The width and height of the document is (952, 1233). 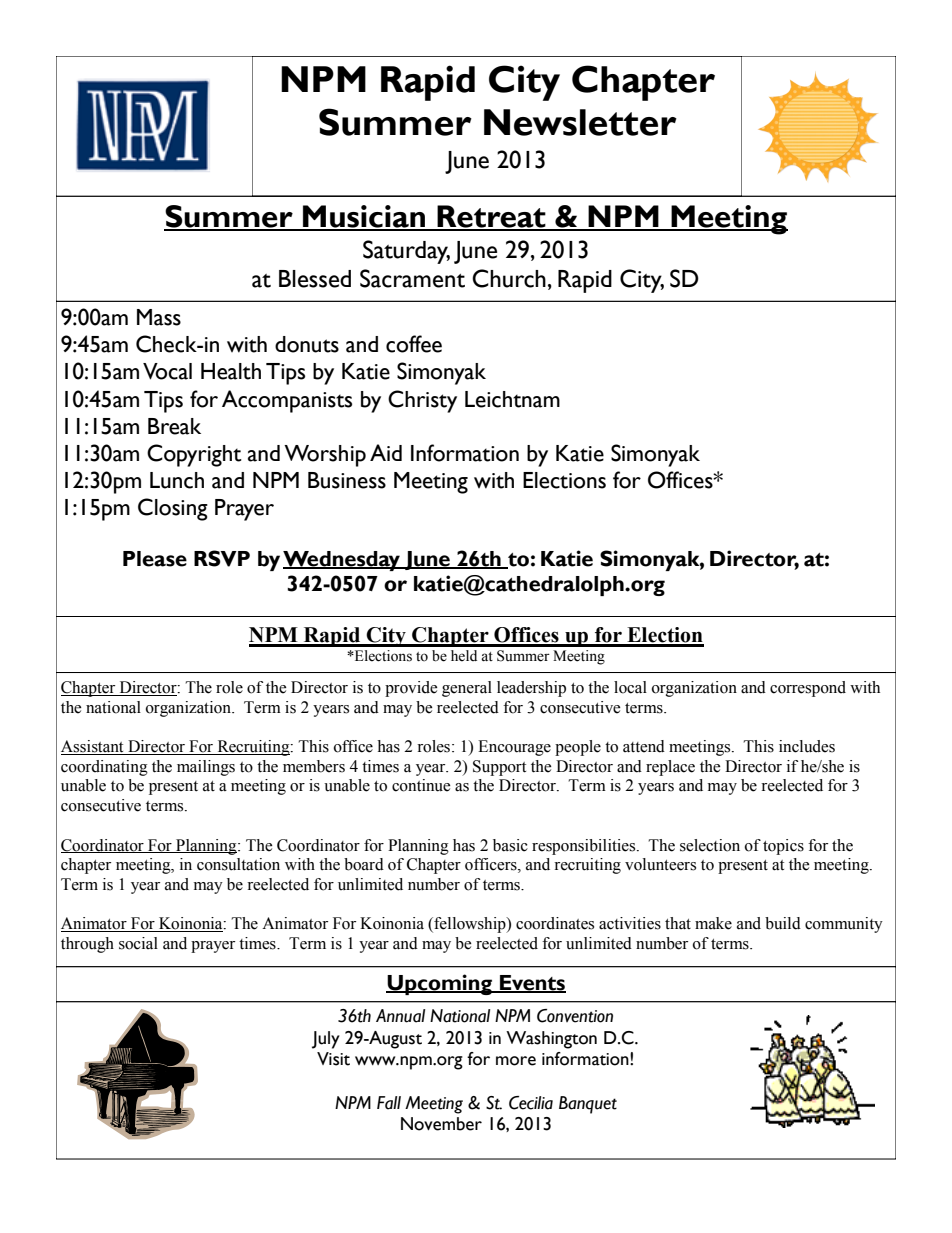 What do you see at coordinates (467, 689) in the document?
I see `general` at bounding box center [467, 689].
